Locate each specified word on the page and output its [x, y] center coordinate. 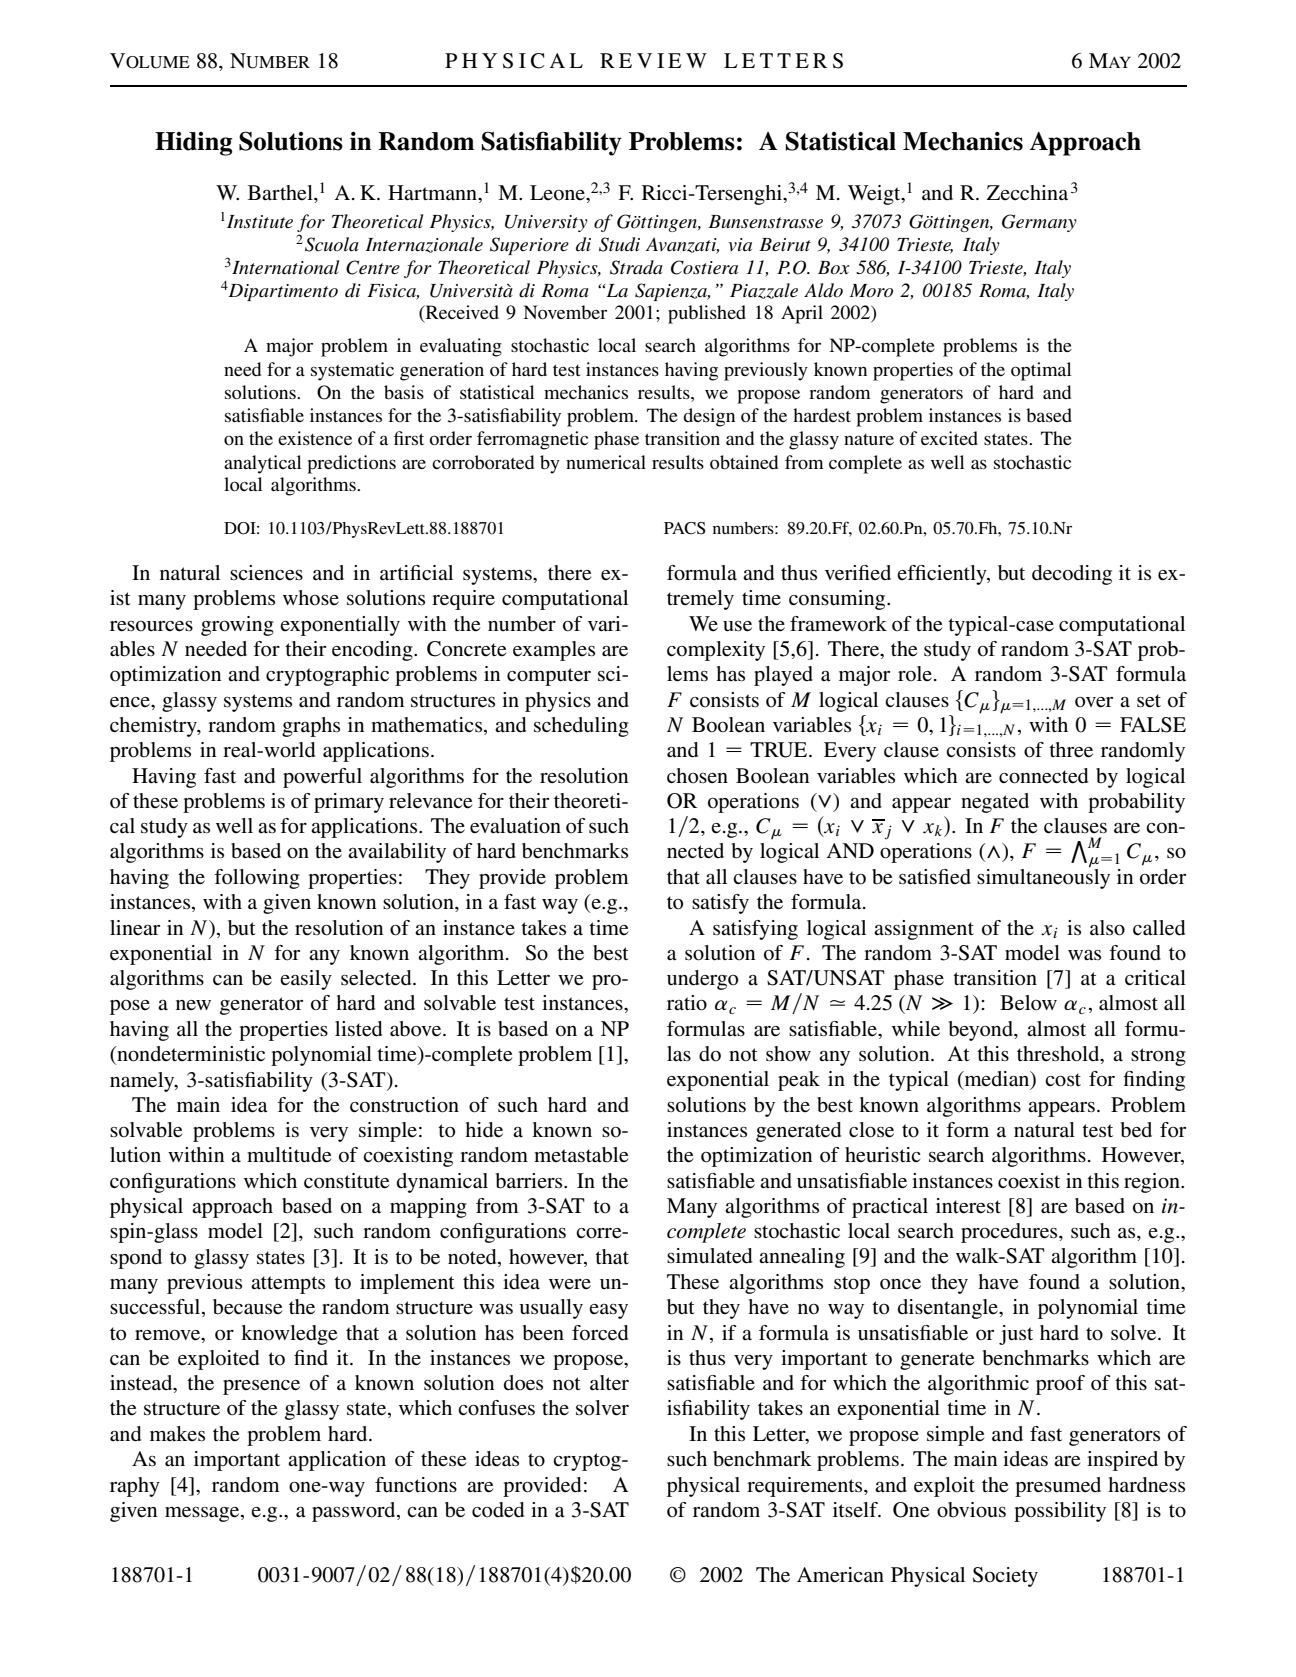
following [257, 879]
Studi [619, 244]
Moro [871, 291]
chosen [697, 776]
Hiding [193, 144]
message [203, 1514]
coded [498, 1510]
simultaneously [1043, 877]
